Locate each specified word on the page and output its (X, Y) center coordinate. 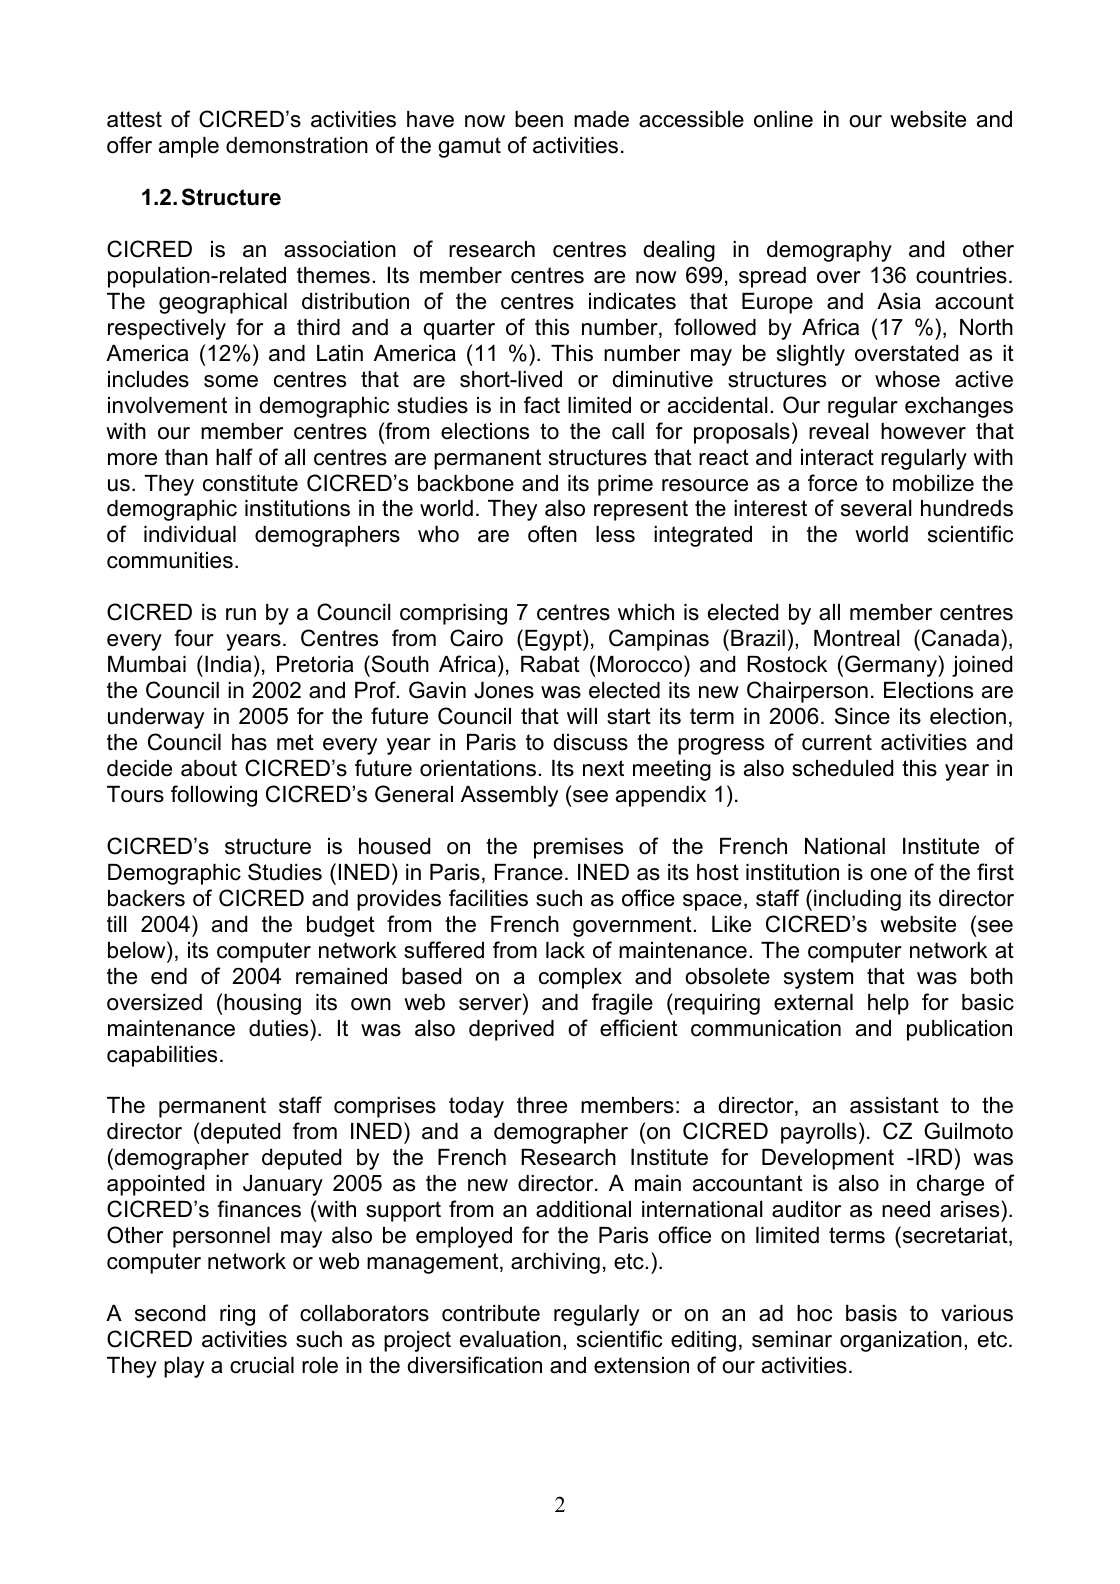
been (539, 119)
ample (189, 147)
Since (862, 716)
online (783, 119)
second (170, 1313)
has (249, 742)
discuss (590, 742)
